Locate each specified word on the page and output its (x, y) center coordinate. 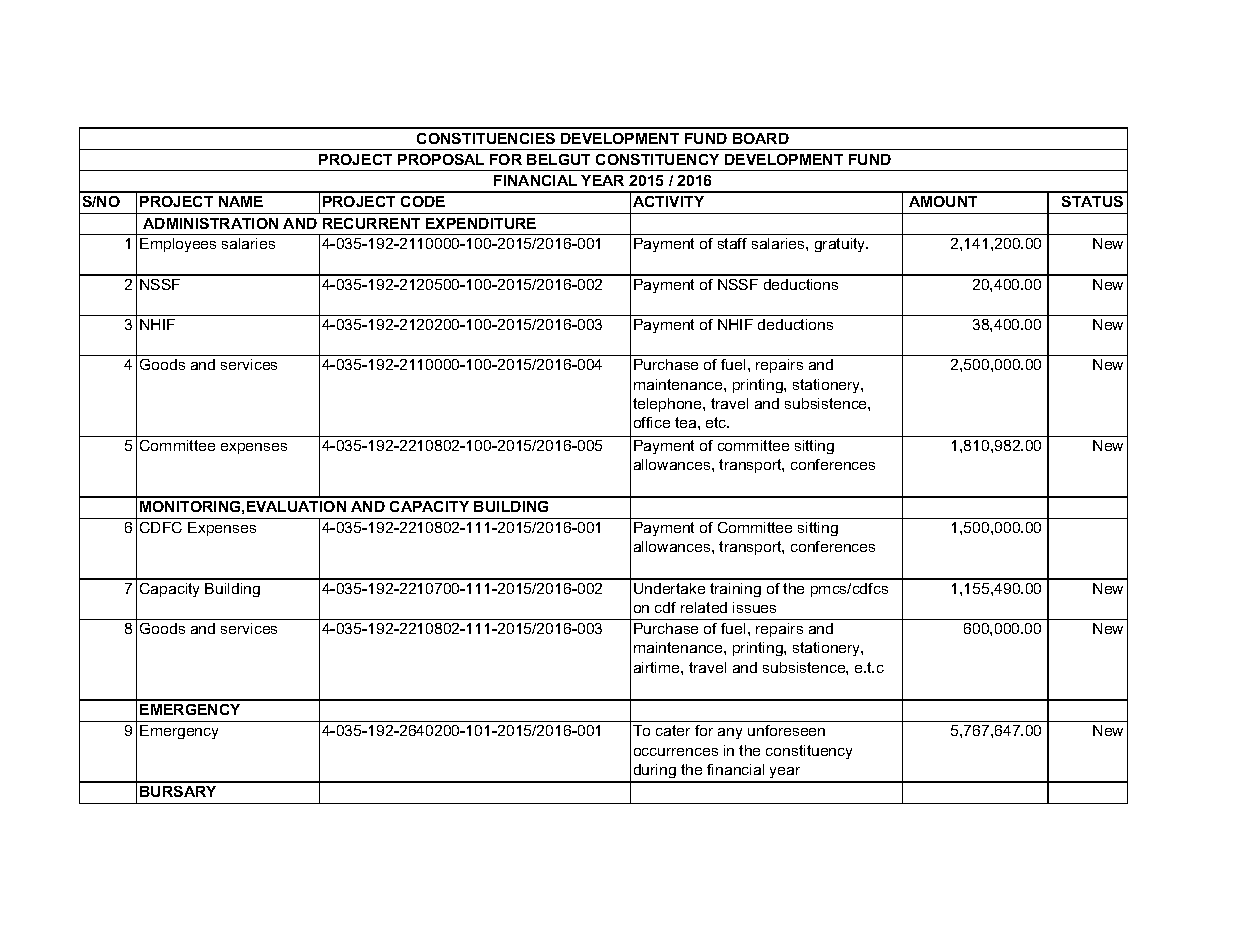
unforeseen (786, 730)
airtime (658, 667)
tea (687, 422)
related (704, 607)
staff (732, 243)
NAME (241, 201)
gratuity (841, 245)
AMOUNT (943, 201)
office (652, 422)
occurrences (676, 752)
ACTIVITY (668, 201)
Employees (178, 245)
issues (754, 607)
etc (717, 422)
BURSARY (178, 791)
